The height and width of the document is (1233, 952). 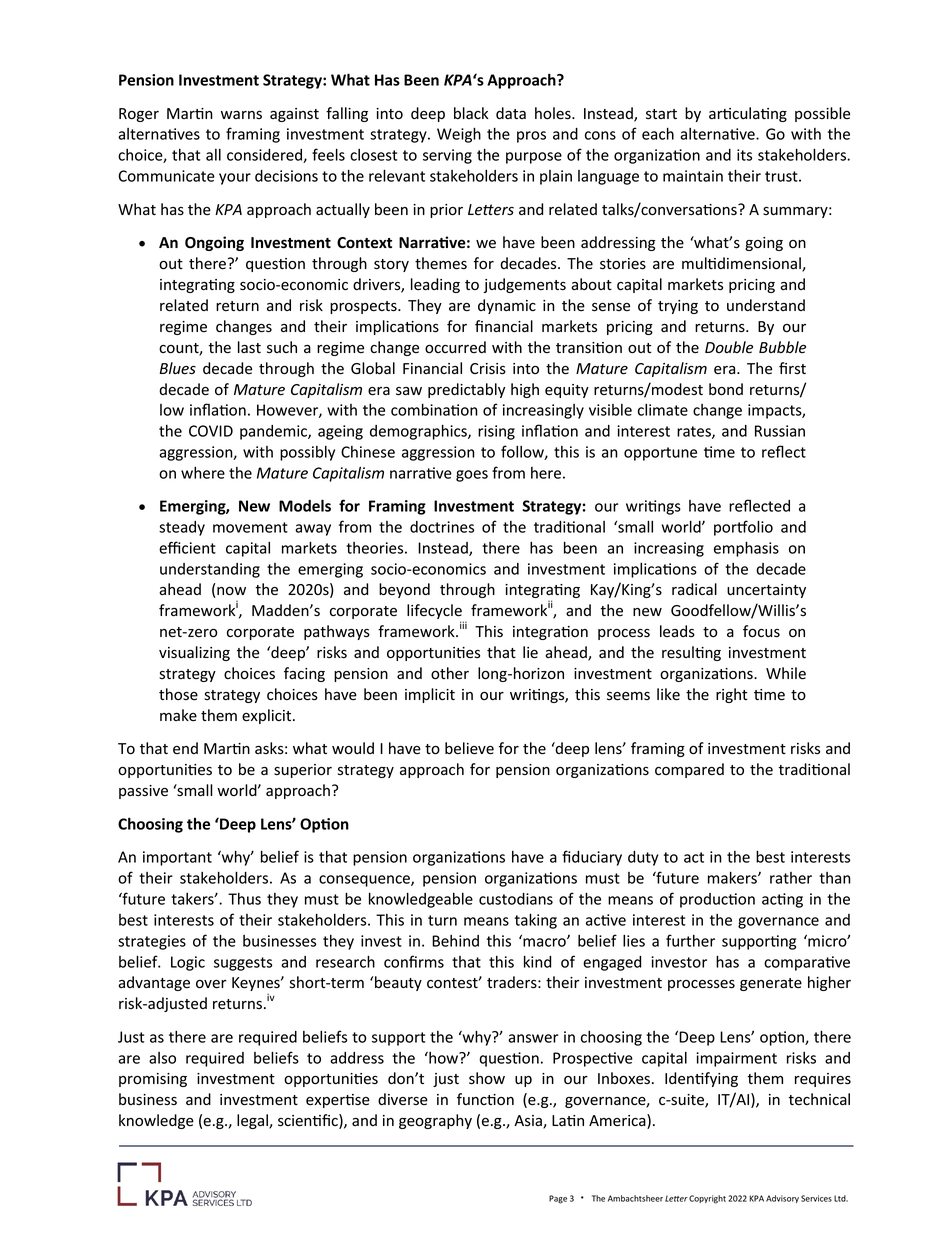 What do you see at coordinates (177, 858) in the document?
I see `important` at bounding box center [177, 858].
